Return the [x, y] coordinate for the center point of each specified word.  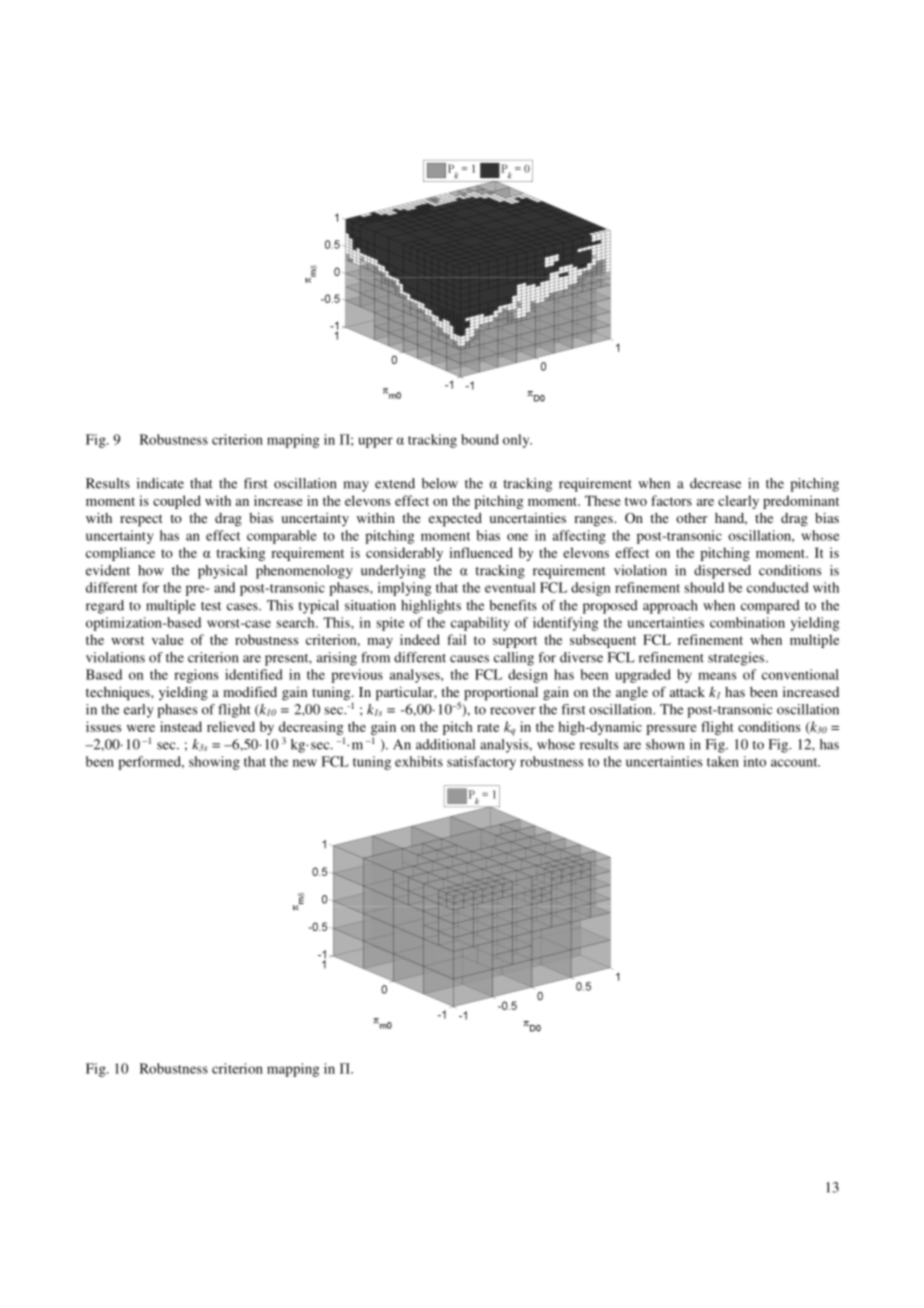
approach [670, 607]
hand [731, 519]
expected [455, 520]
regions [196, 676]
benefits [513, 605]
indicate [160, 483]
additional [445, 744]
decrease [715, 483]
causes [469, 659]
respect [141, 520]
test [211, 606]
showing [214, 763]
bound [480, 439]
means [717, 676]
